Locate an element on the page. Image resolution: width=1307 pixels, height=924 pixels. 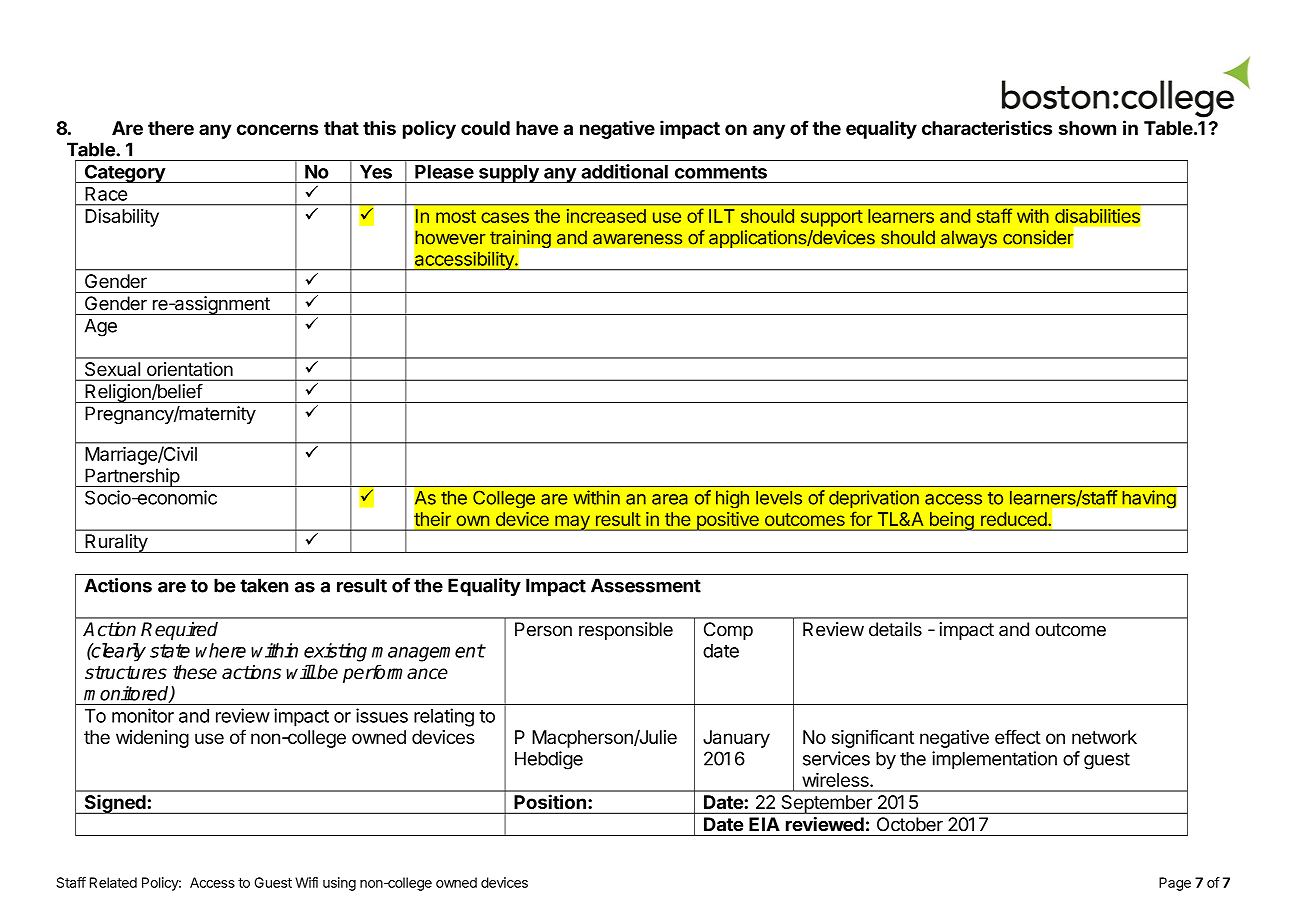
Wifi is located at coordinates (306, 882).
